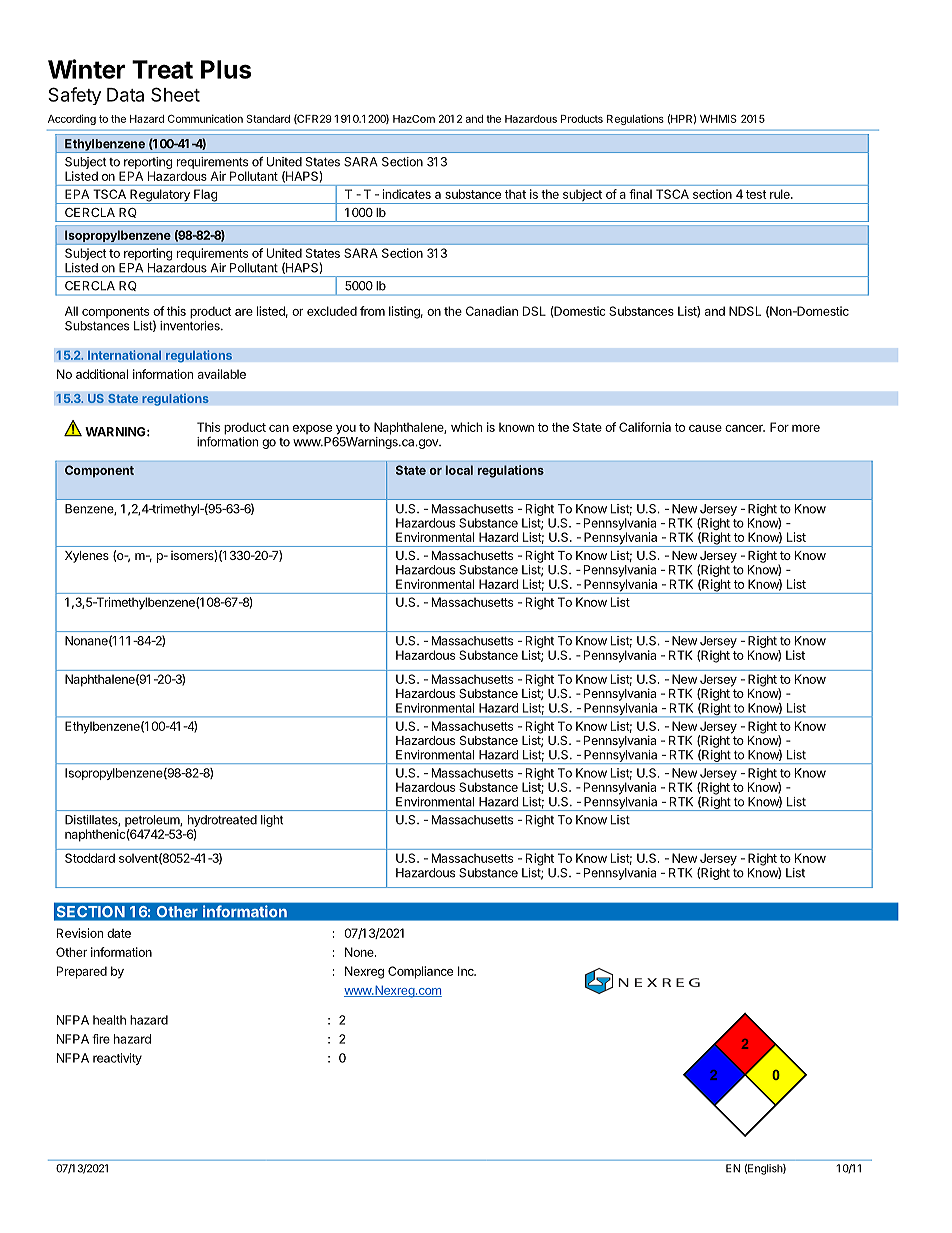 This page has width=952, height=1233. What do you see at coordinates (420, 972) in the page?
I see `Compliance` at bounding box center [420, 972].
